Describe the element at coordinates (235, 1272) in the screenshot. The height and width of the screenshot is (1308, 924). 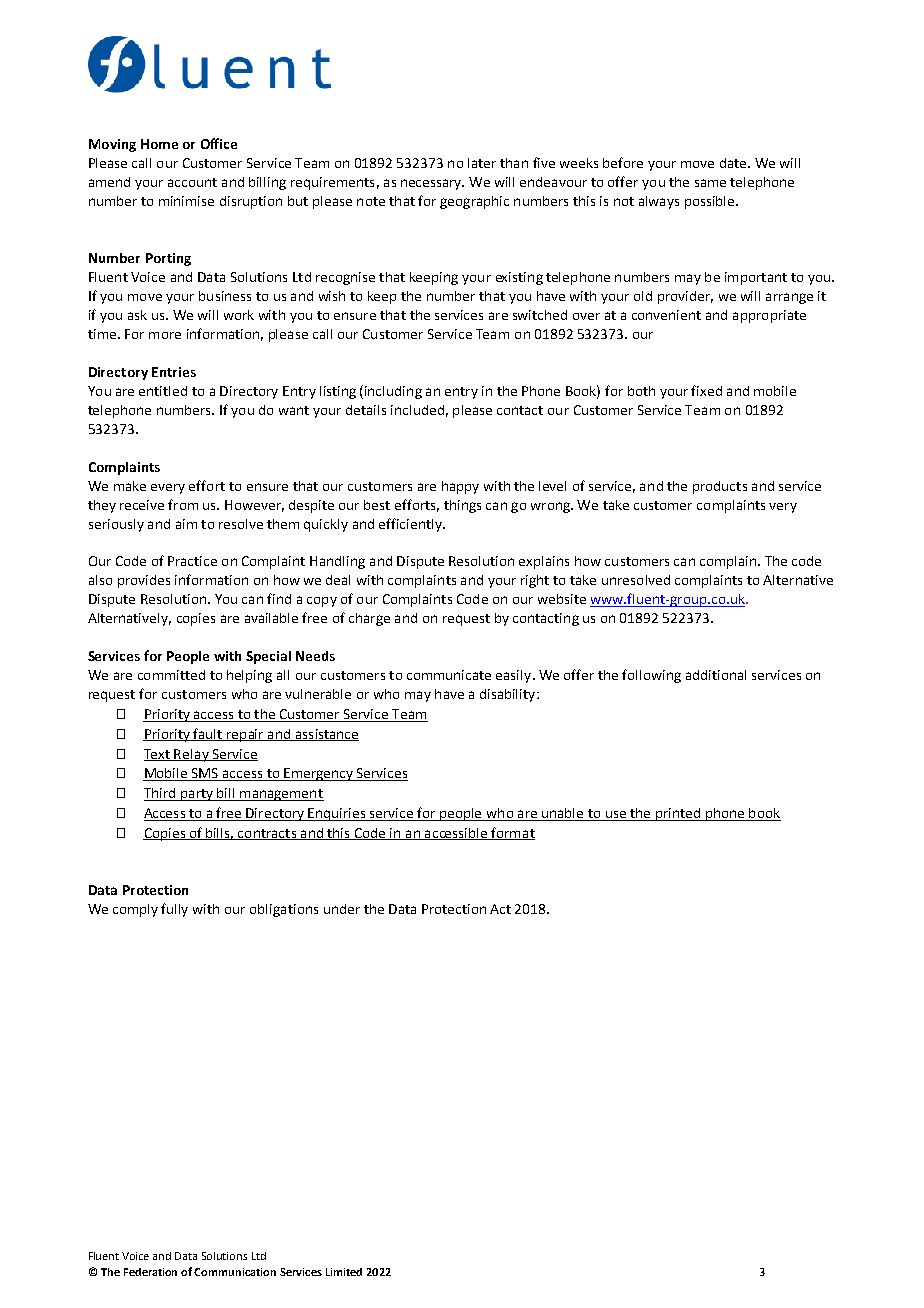
I see `Communication` at that location.
